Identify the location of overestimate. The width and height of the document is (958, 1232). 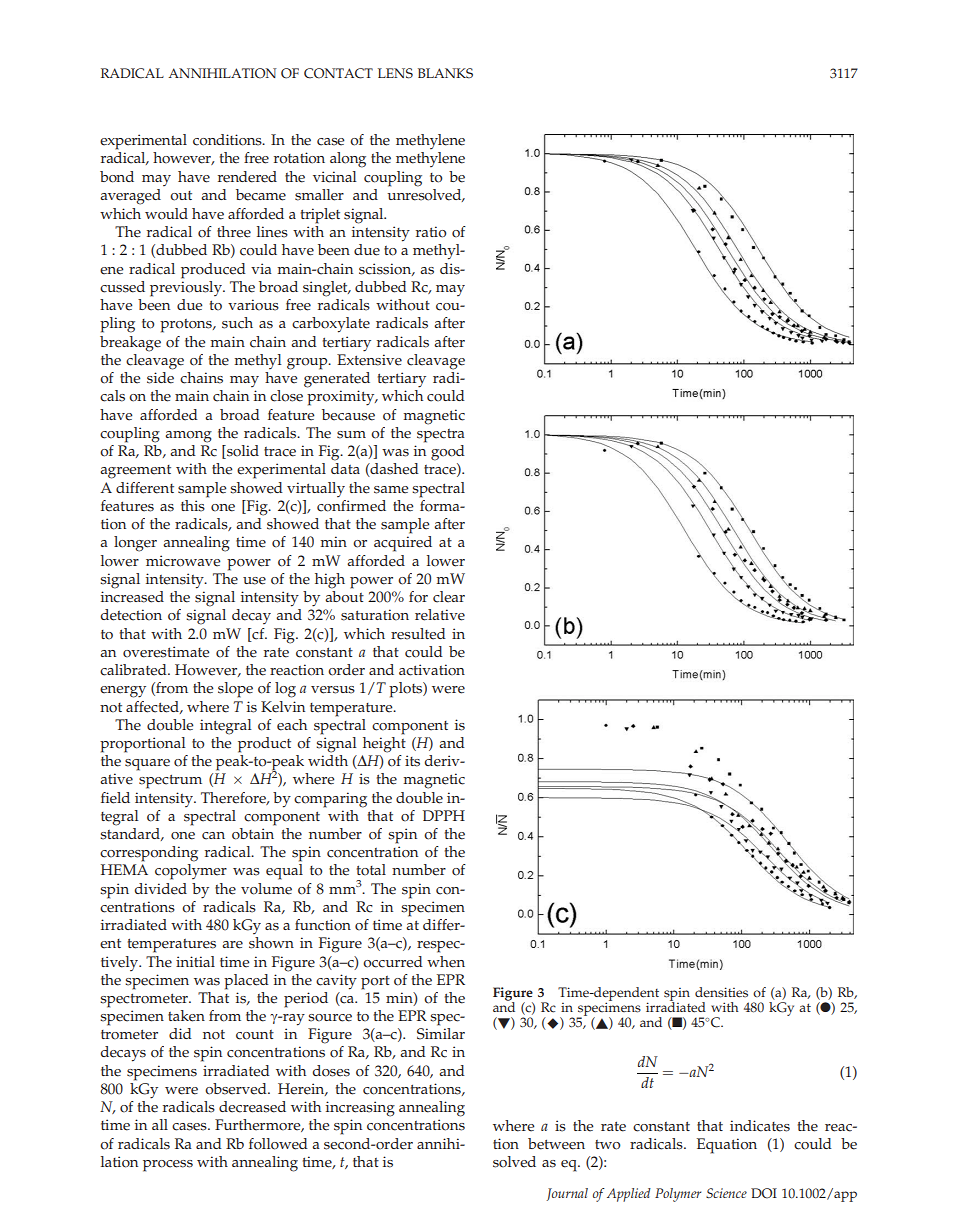
(166, 652).
